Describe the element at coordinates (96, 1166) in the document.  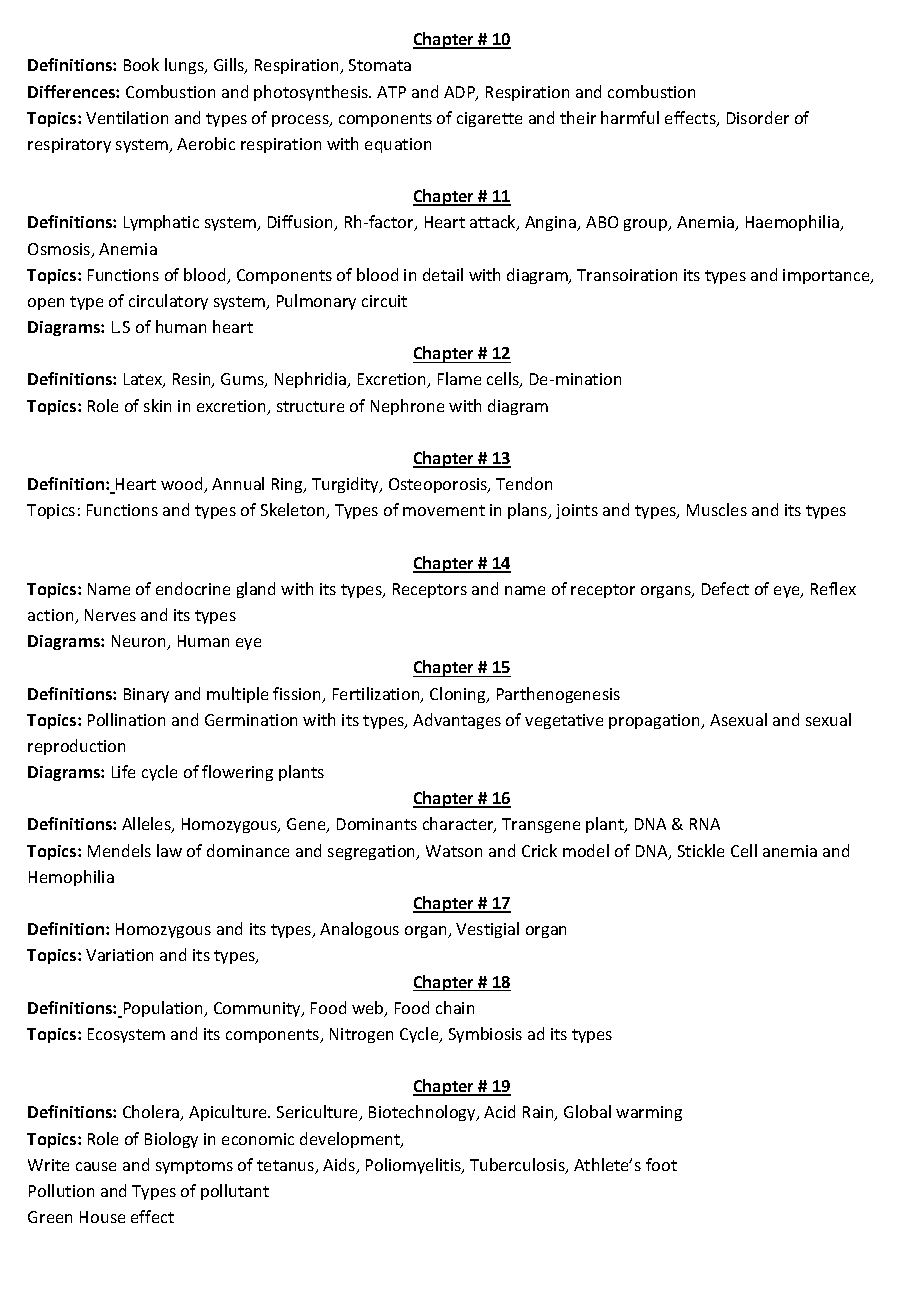
I see `cause` at that location.
